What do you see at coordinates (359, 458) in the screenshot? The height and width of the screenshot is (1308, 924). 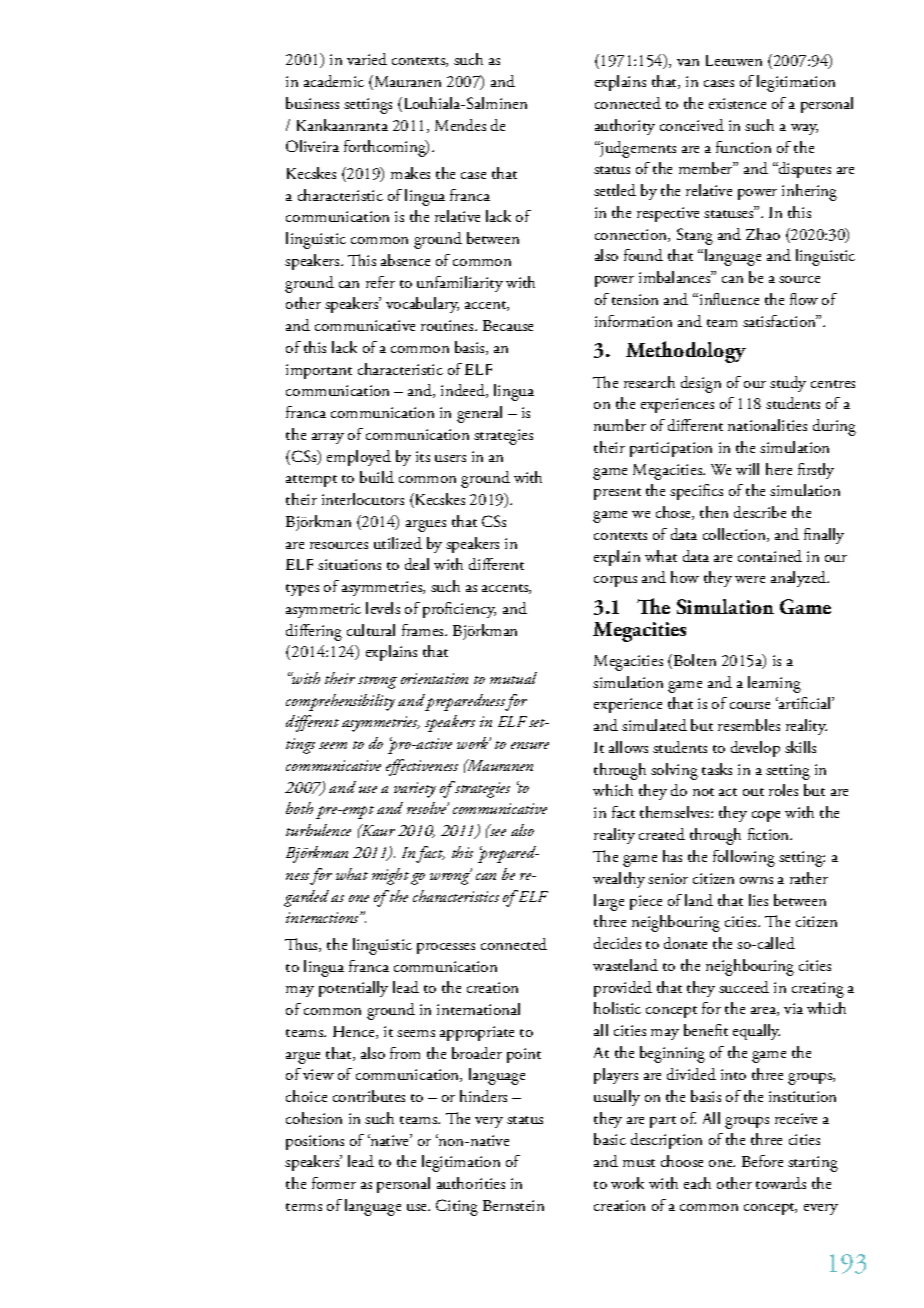 I see `employed` at bounding box center [359, 458].
